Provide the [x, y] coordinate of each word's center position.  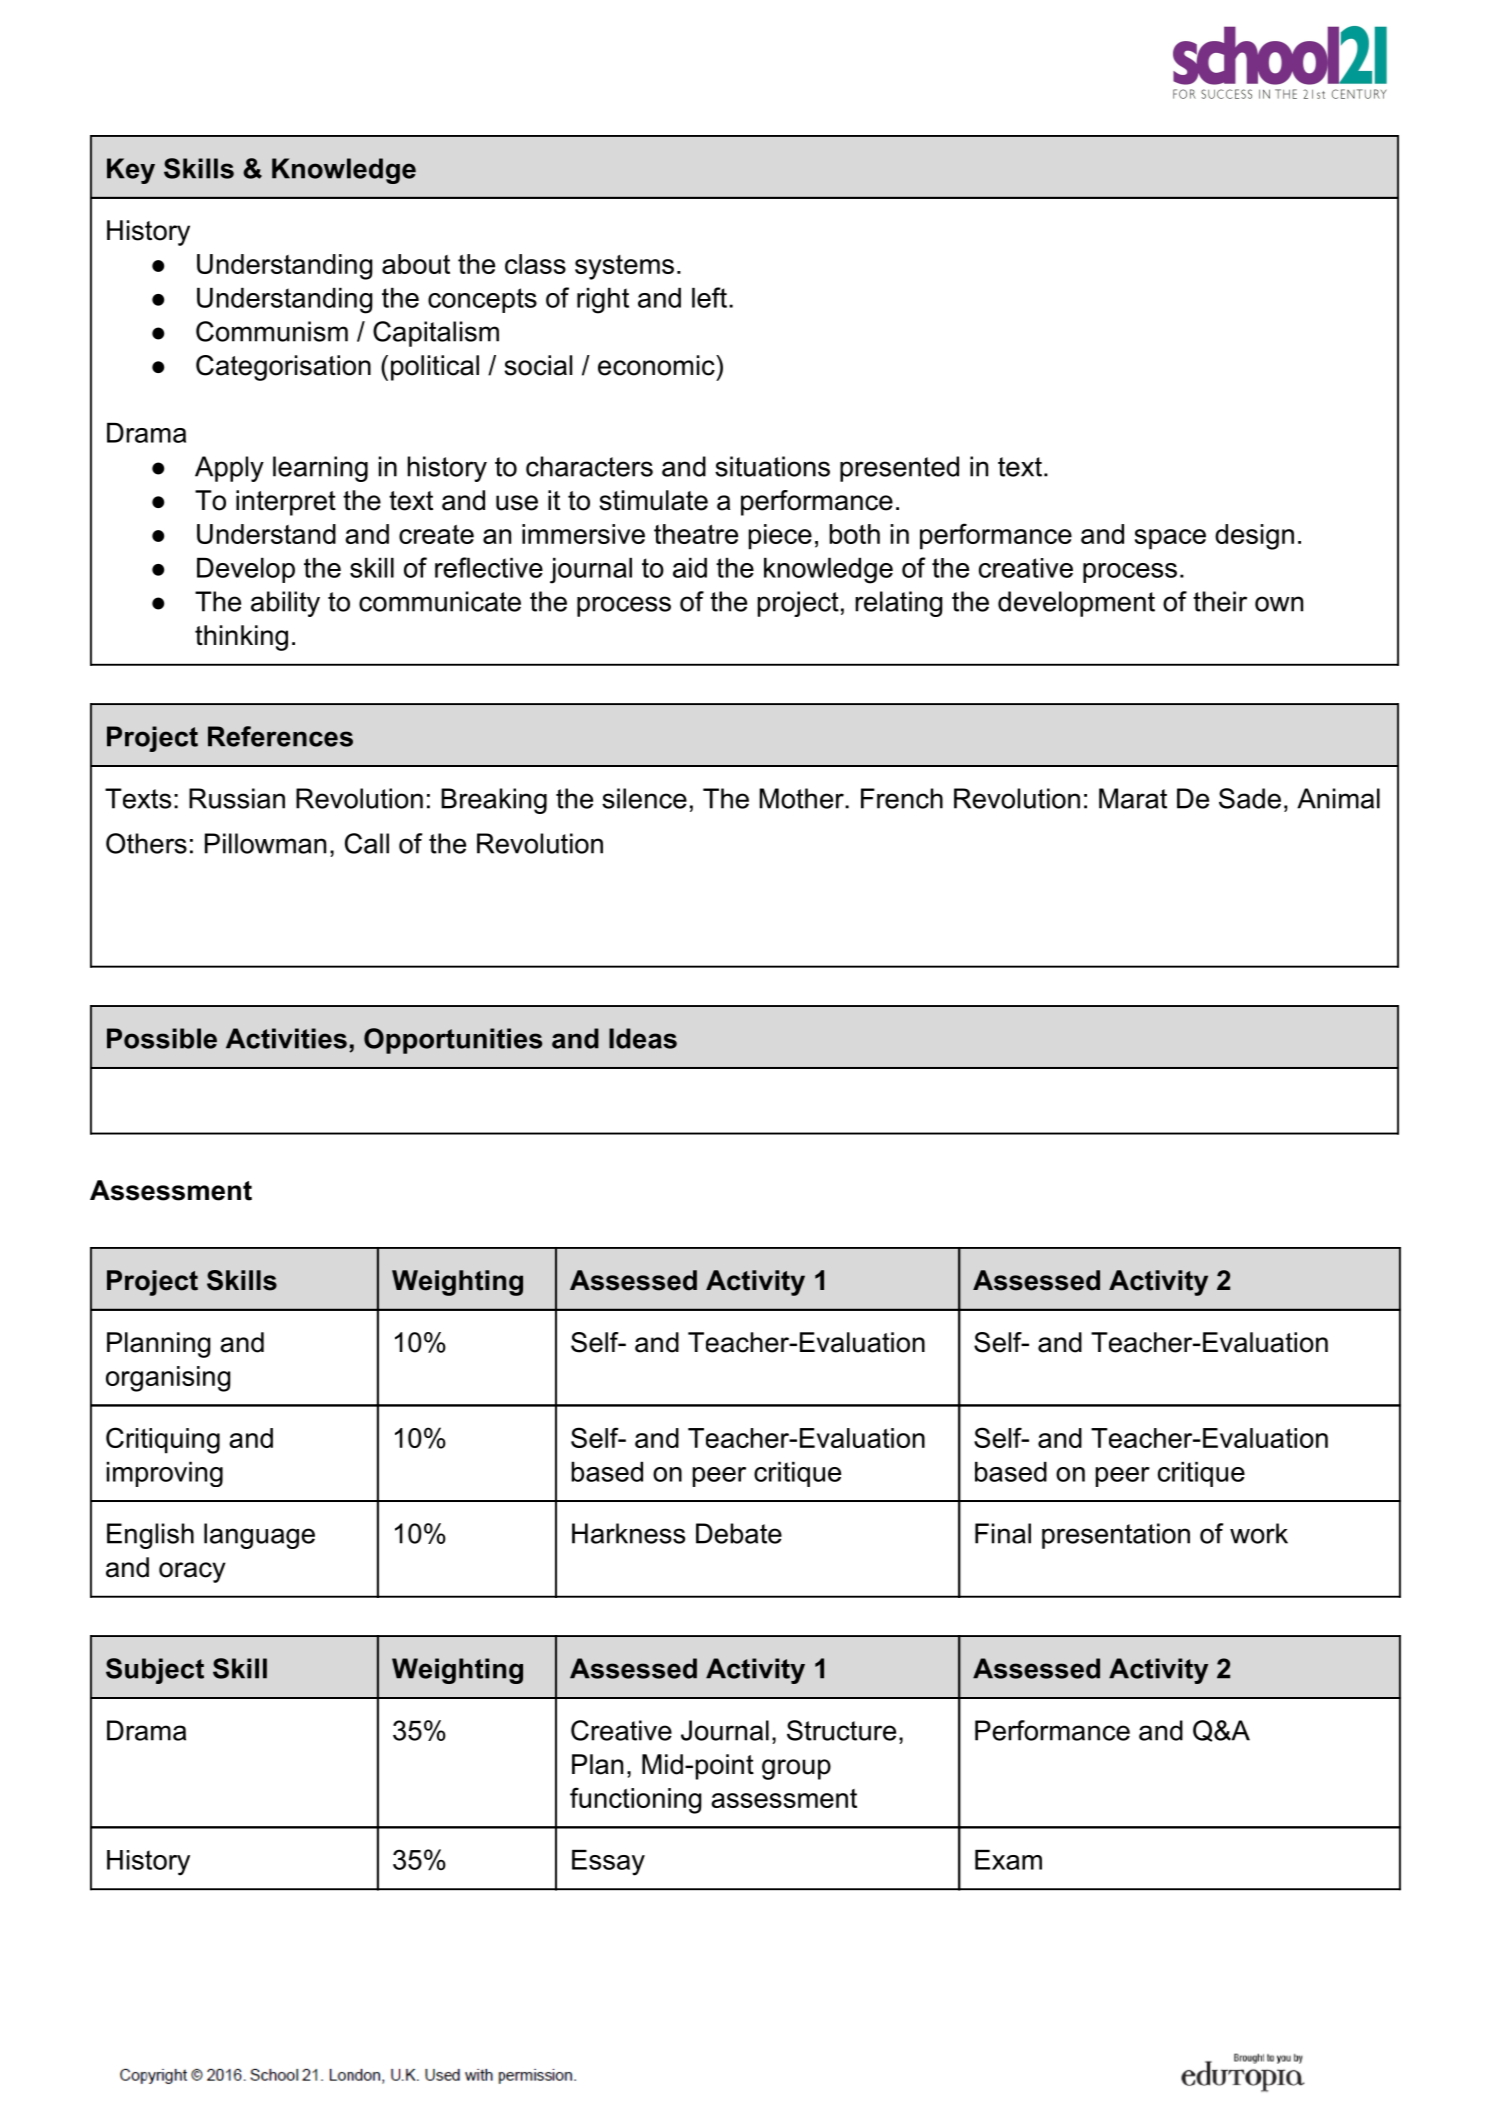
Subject [155, 1671]
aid [690, 568]
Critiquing [163, 1440]
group [796, 1769]
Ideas [643, 1038]
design [1254, 537]
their [1220, 601]
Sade [1250, 798]
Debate [739, 1533]
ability [285, 604]
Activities [286, 1038]
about [416, 264]
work [1259, 1533]
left [709, 297]
